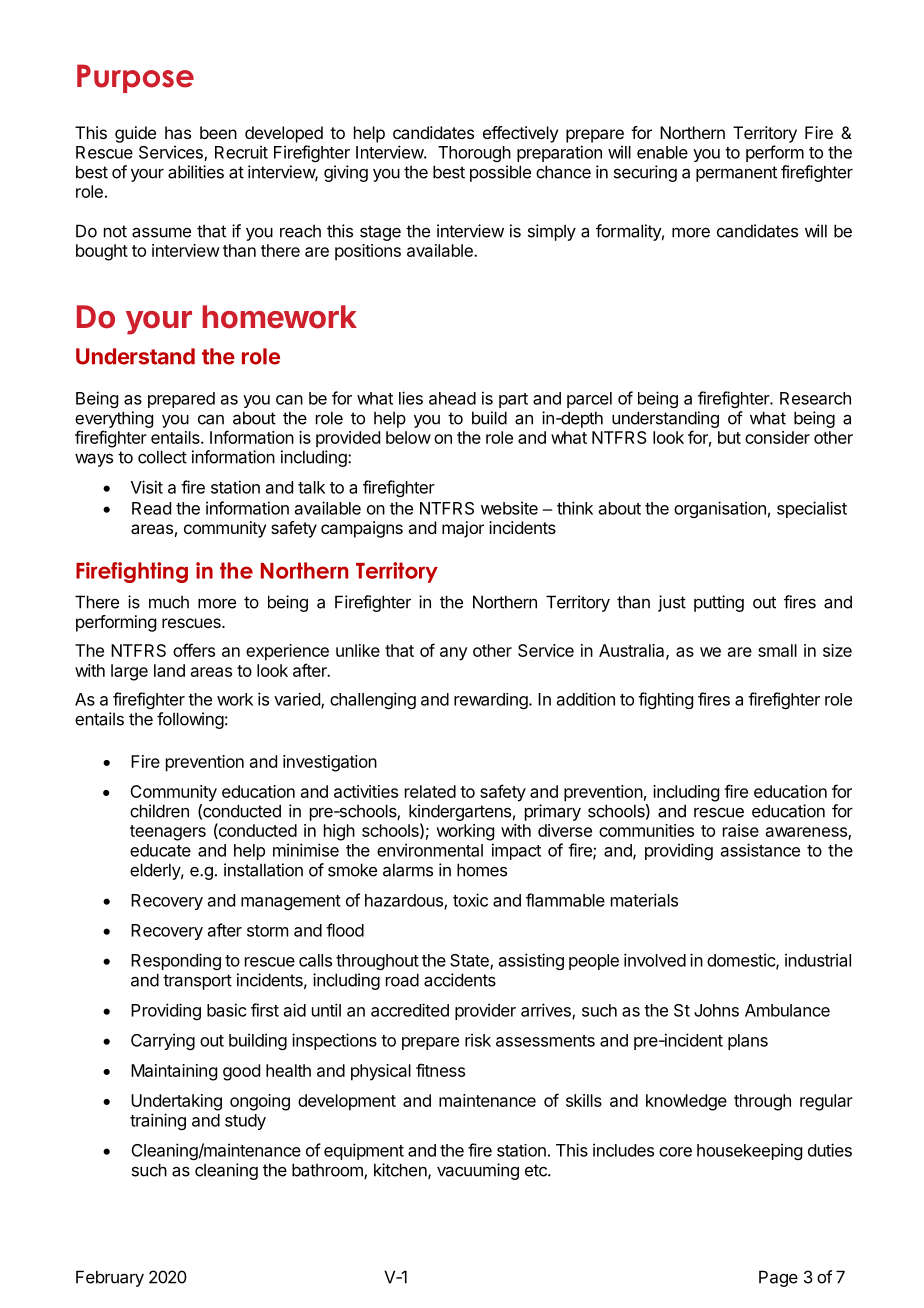 The height and width of the screenshot is (1308, 924). Describe the element at coordinates (474, 154) in the screenshot. I see `Thorough` at that location.
